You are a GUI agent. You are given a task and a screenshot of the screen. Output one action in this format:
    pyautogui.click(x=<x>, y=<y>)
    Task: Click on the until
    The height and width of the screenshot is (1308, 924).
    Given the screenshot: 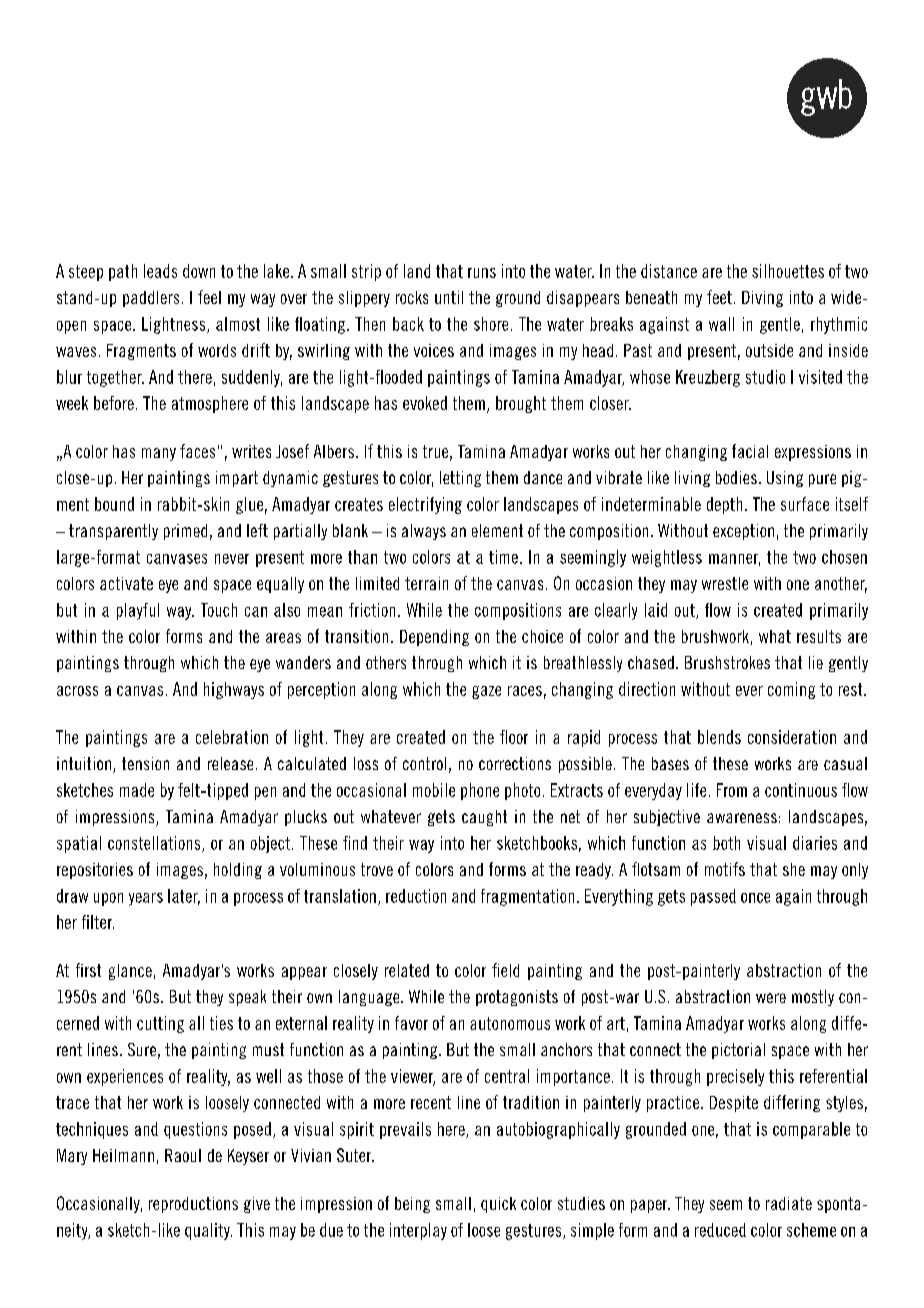 What is the action you would take?
    pyautogui.click(x=449, y=297)
